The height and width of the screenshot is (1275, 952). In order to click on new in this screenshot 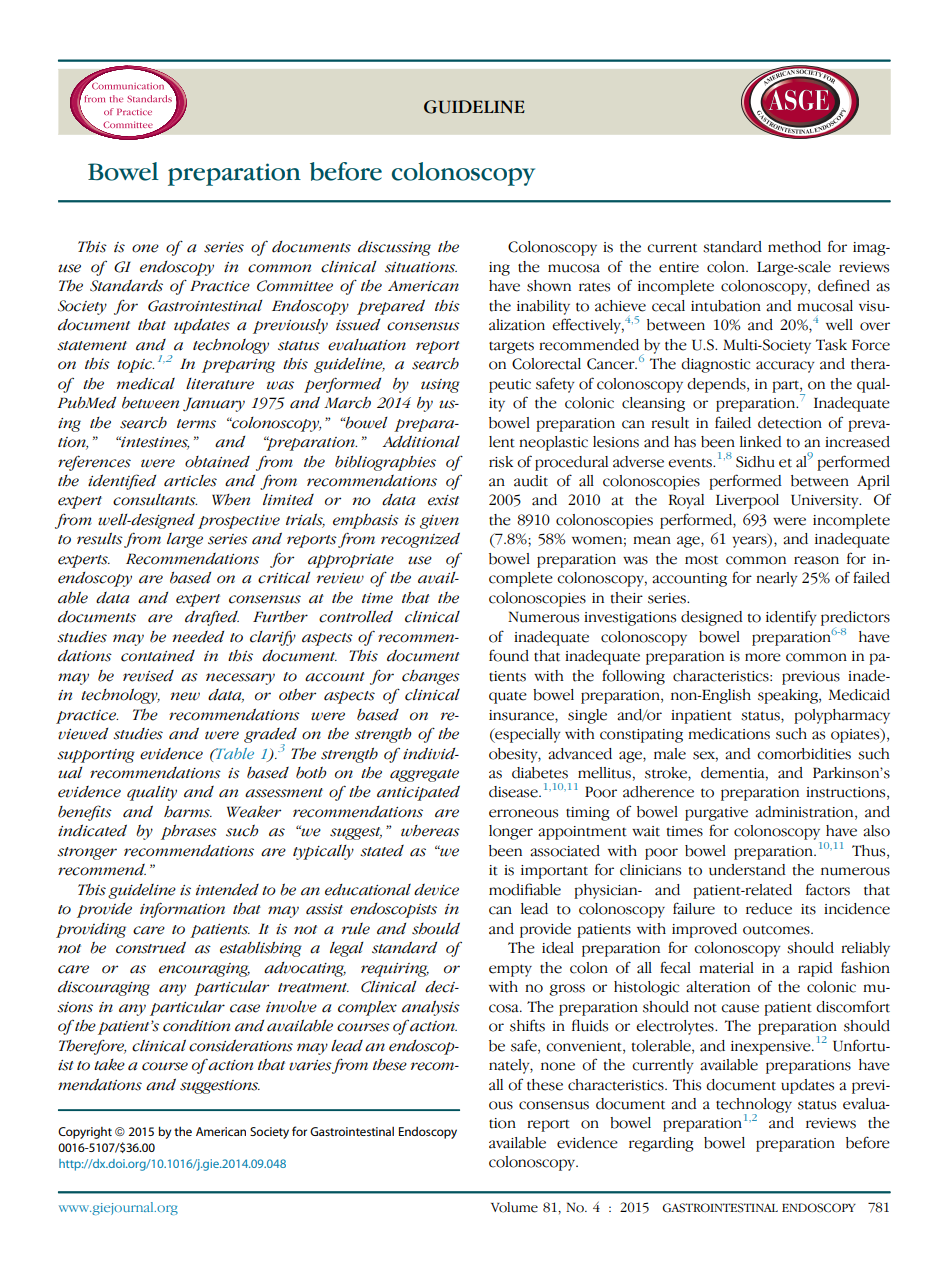, I will do `click(185, 696)`.
